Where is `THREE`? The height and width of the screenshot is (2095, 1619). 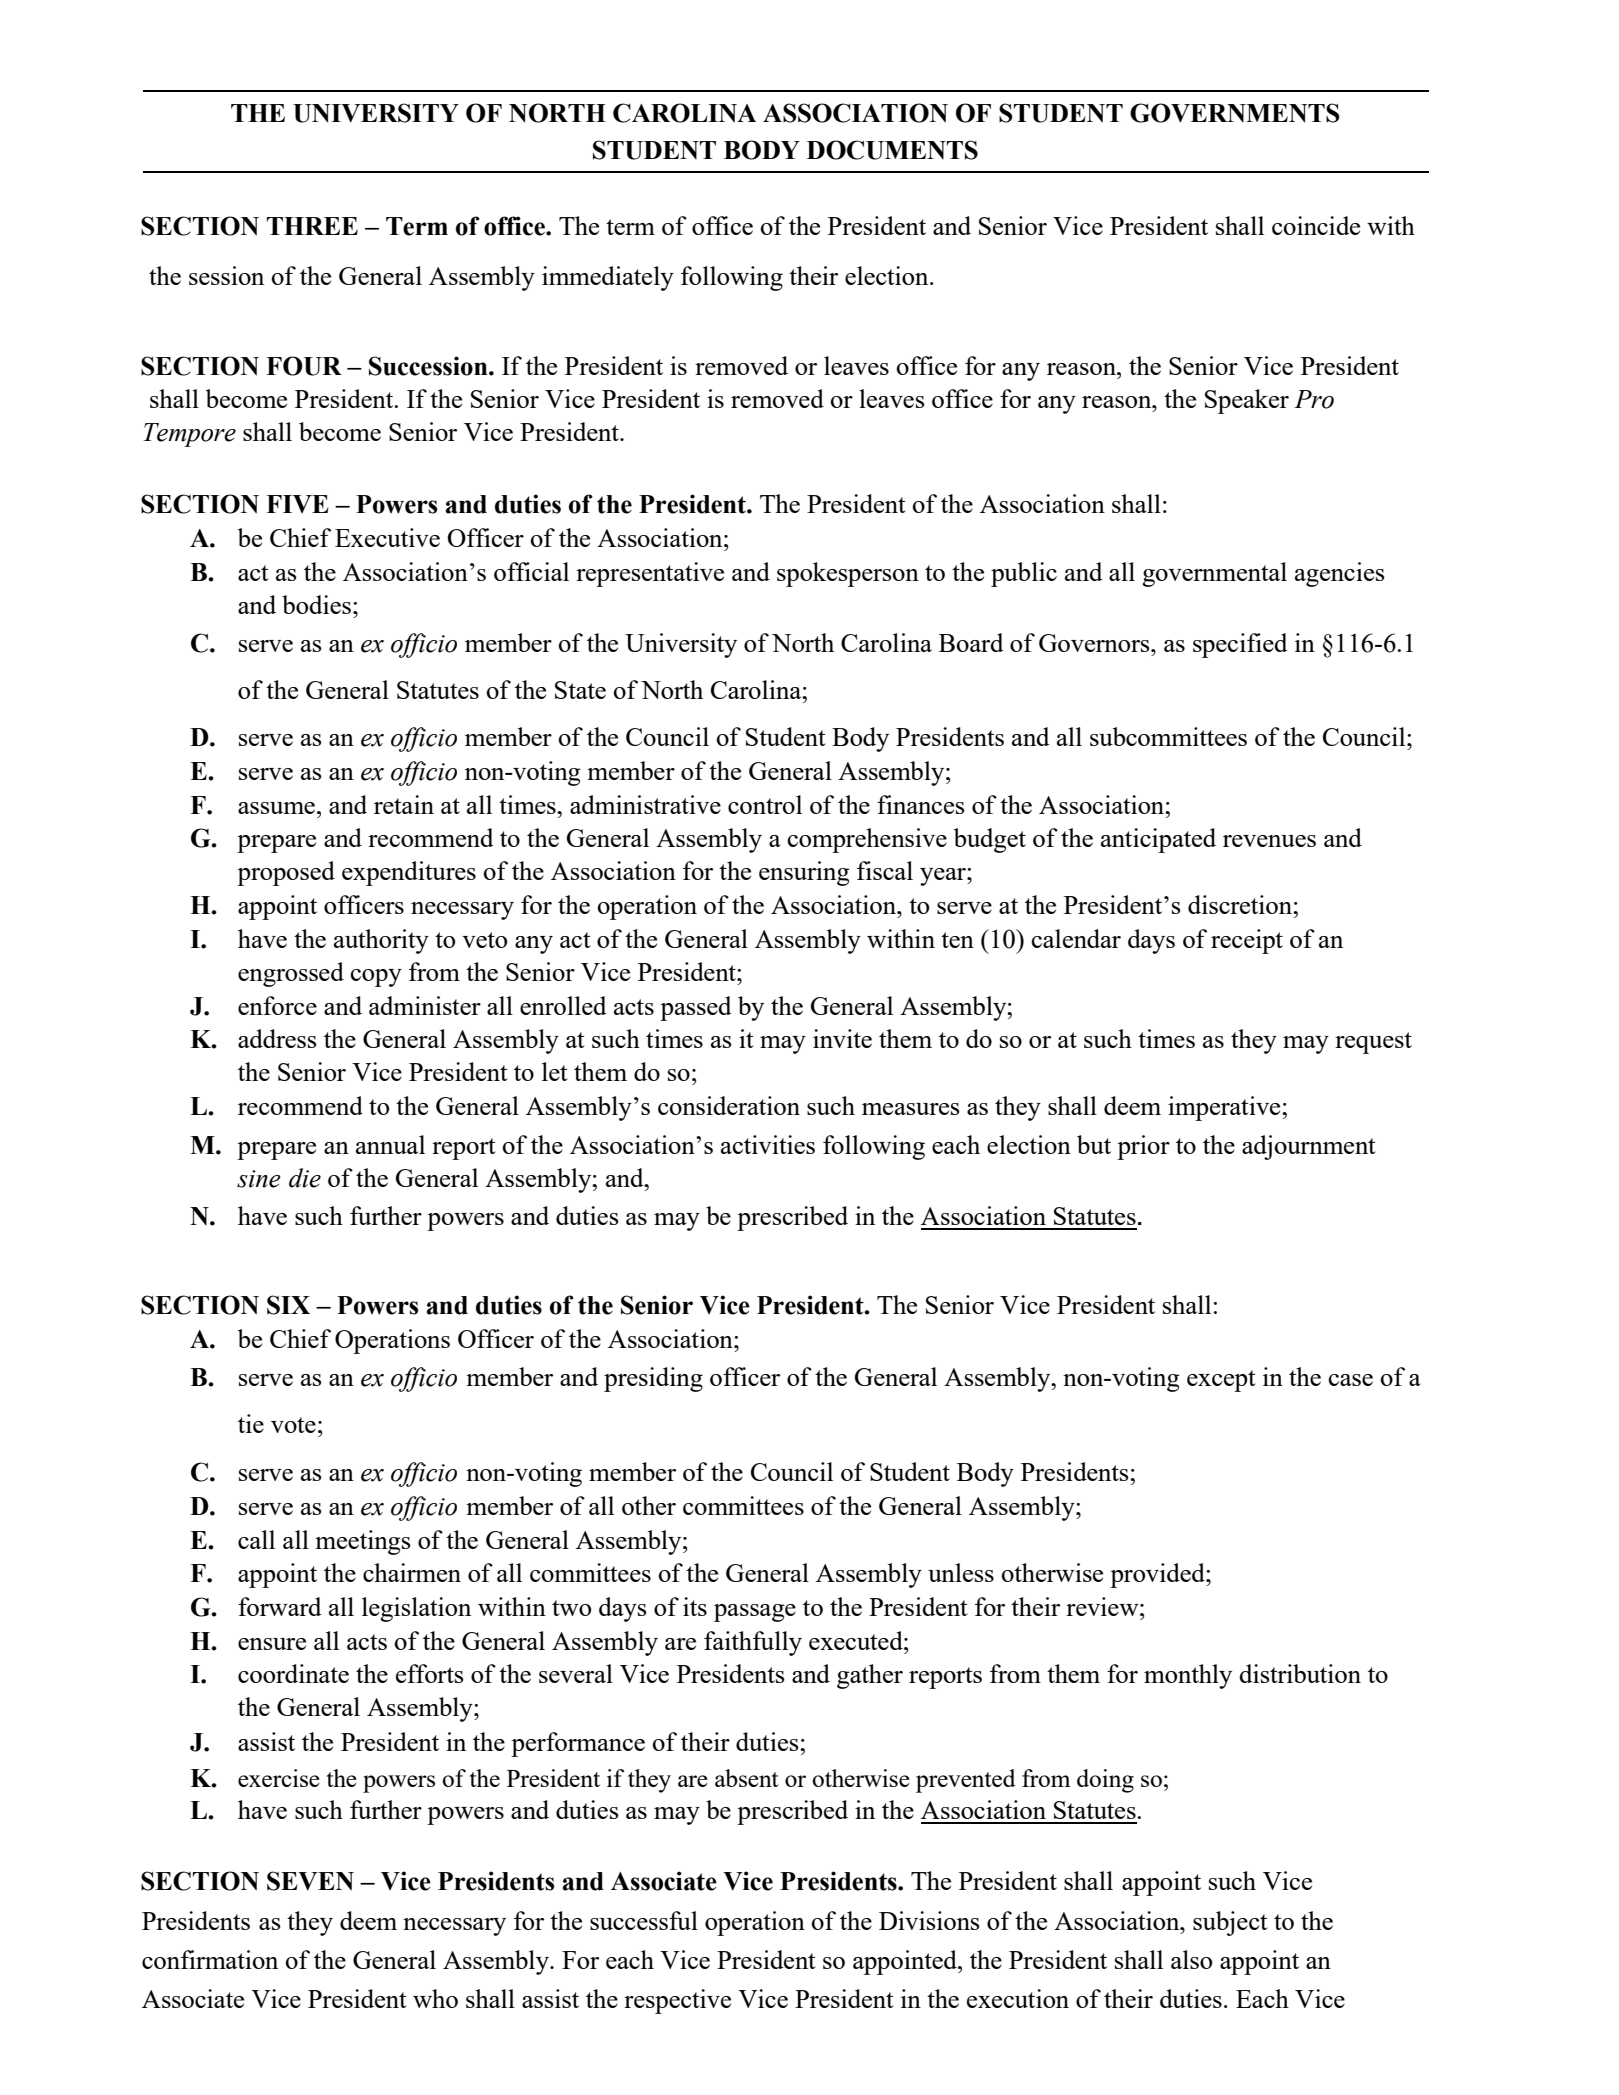
THREE is located at coordinates (312, 226).
